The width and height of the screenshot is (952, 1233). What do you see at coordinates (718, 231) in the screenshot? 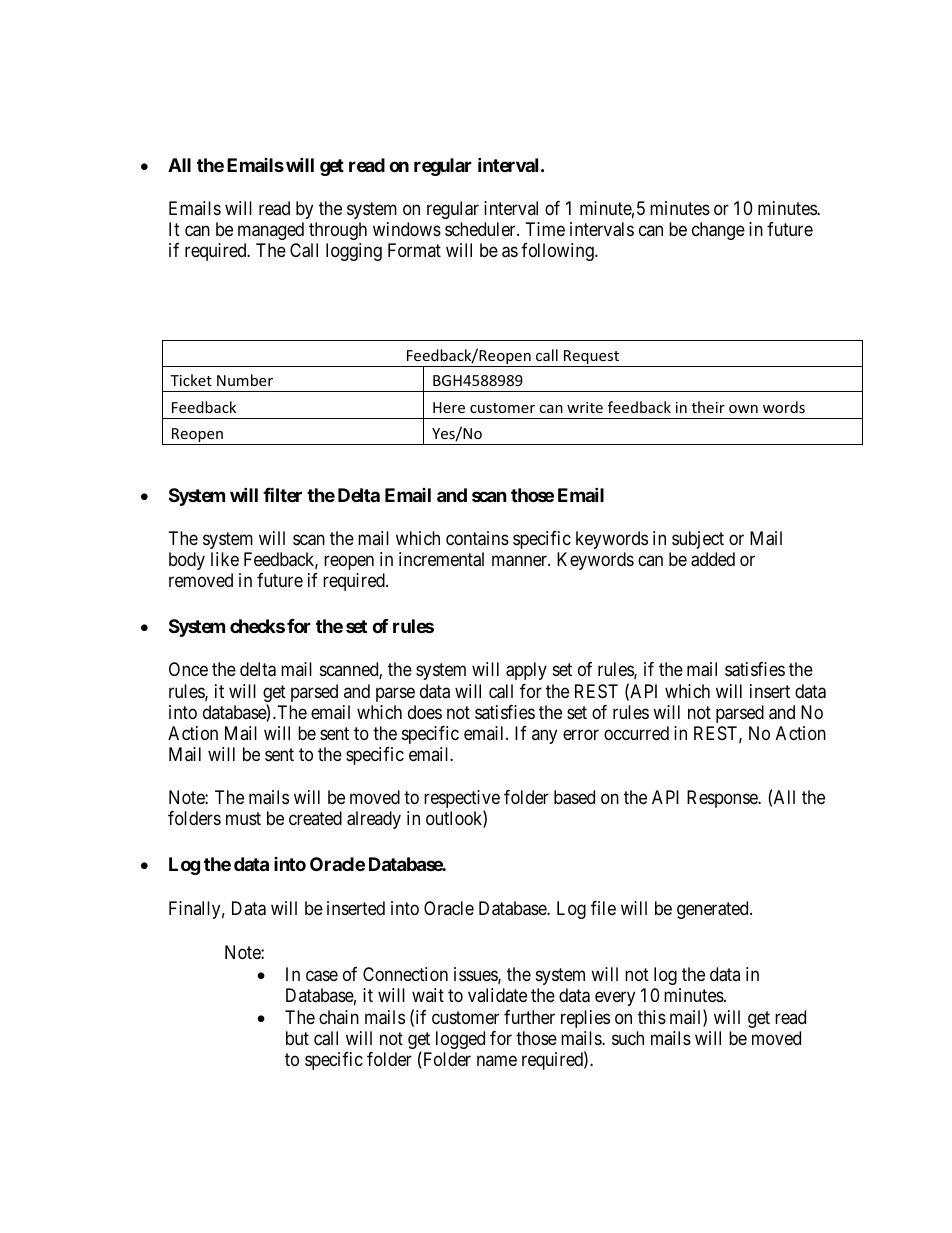
I see `change` at bounding box center [718, 231].
